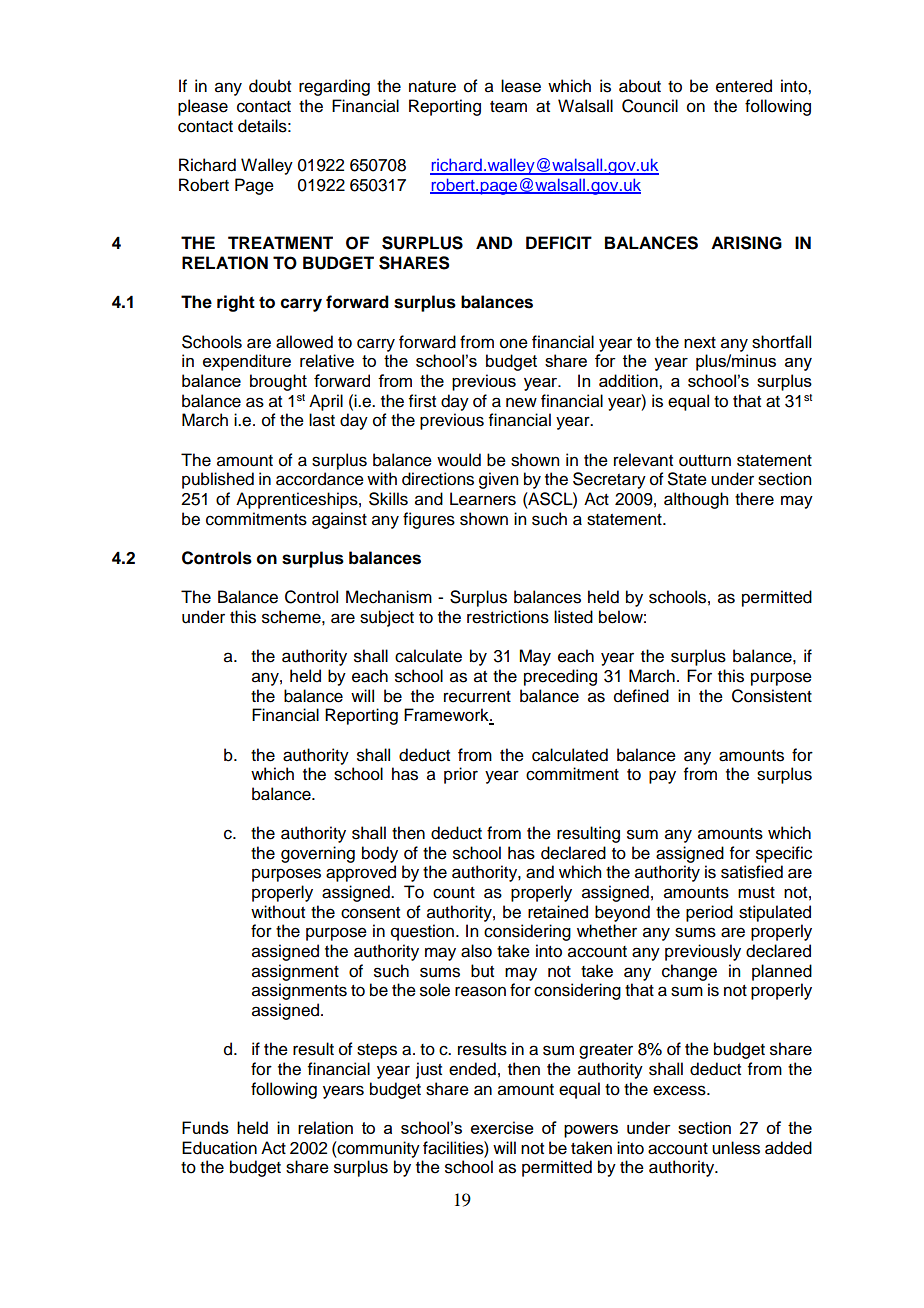 The width and height of the screenshot is (924, 1308). I want to click on restrictions, so click(508, 617).
